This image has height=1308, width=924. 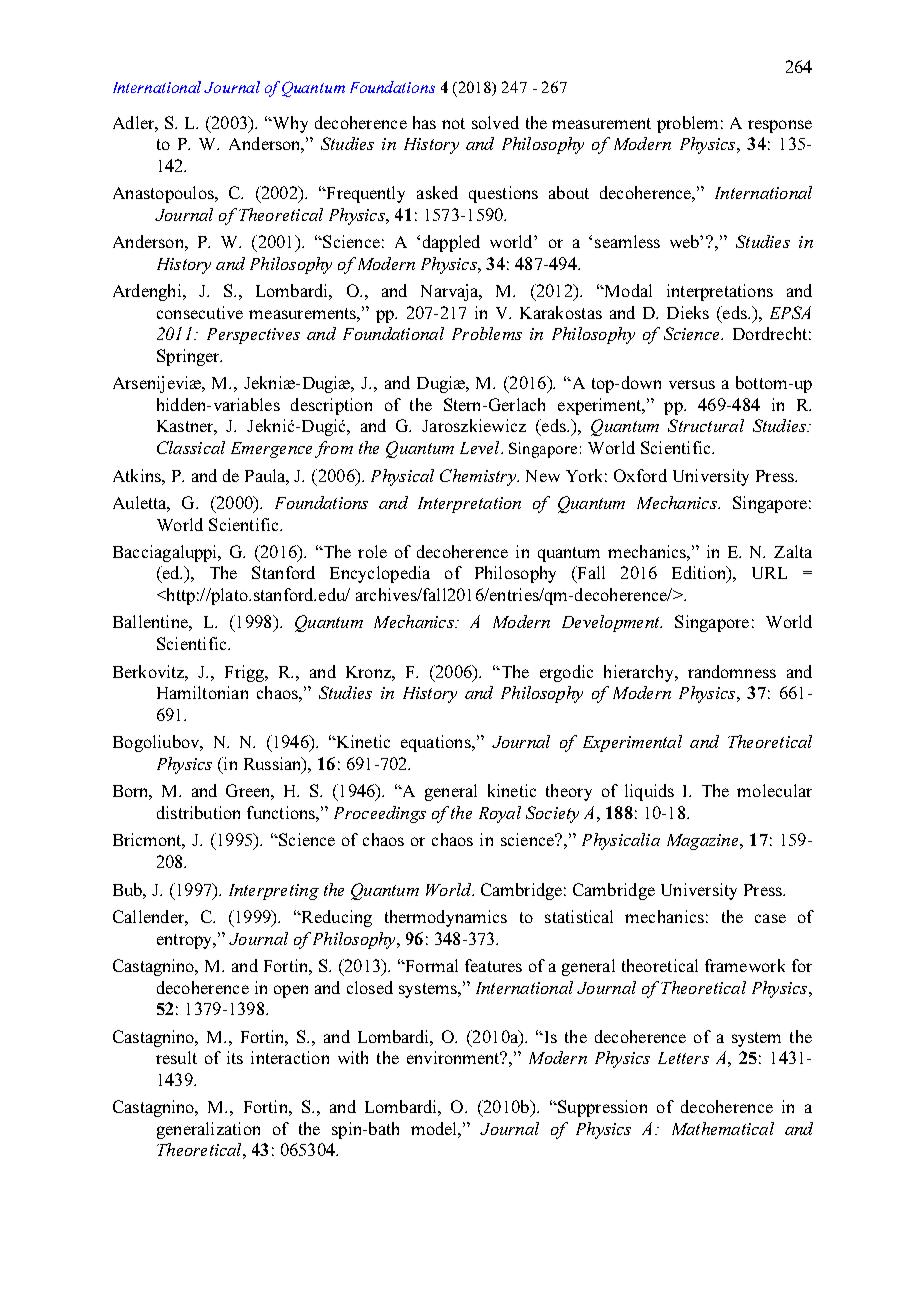 What do you see at coordinates (453, 123) in the image?
I see `not` at bounding box center [453, 123].
